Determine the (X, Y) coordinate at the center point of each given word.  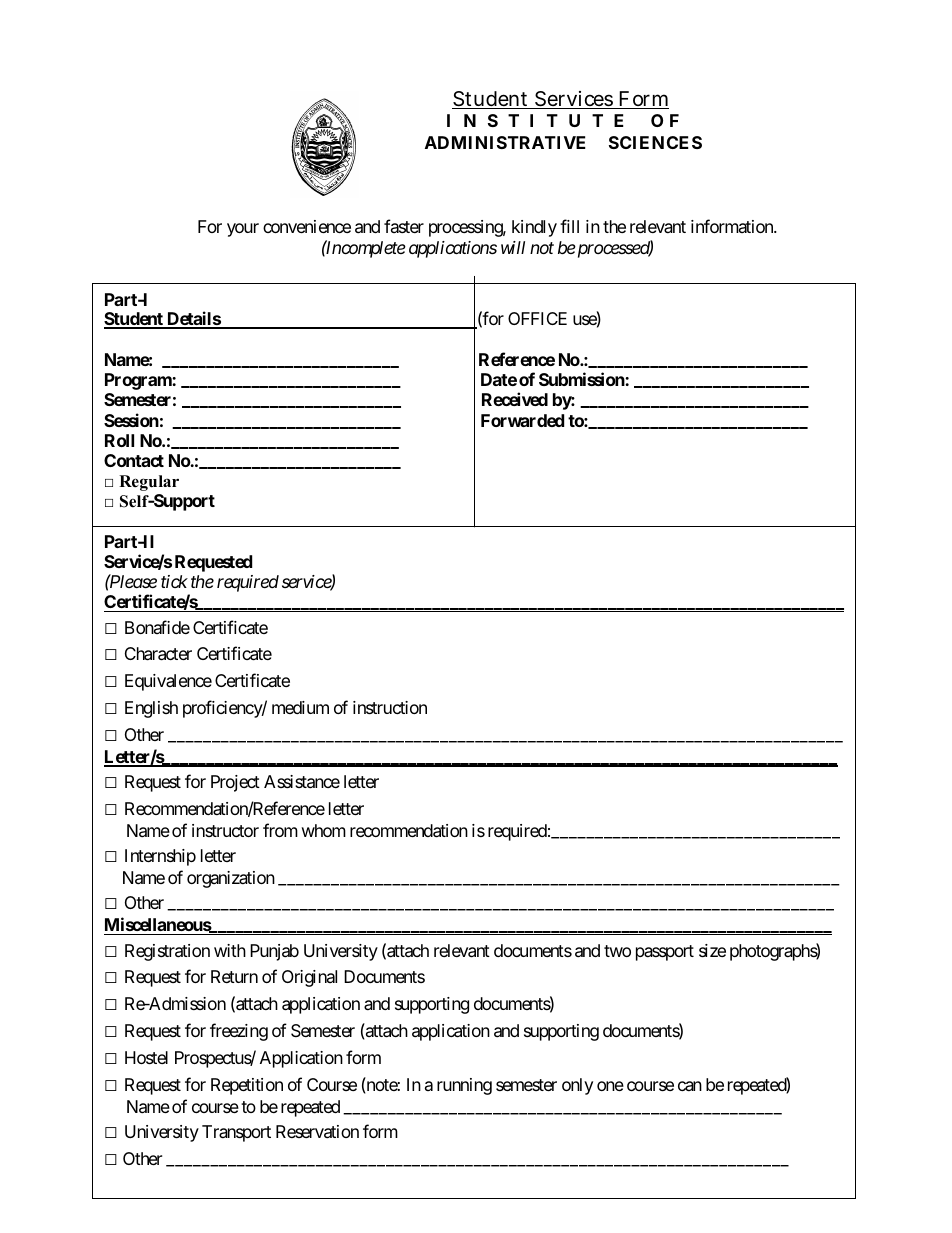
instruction (390, 707)
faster (404, 226)
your (243, 230)
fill (569, 226)
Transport (236, 1133)
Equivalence (168, 682)
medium (300, 707)
